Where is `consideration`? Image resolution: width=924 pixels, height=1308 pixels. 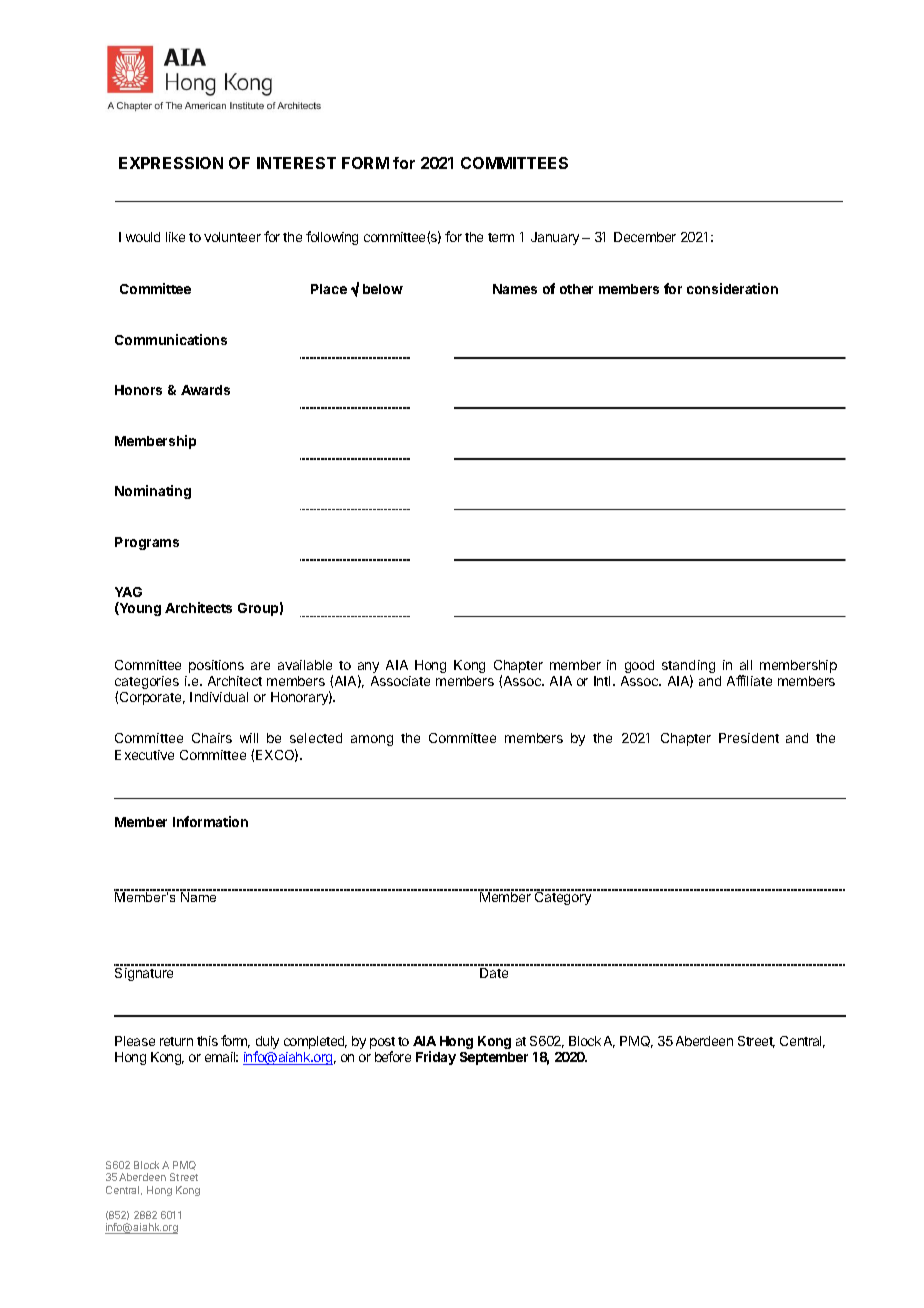 consideration is located at coordinates (732, 288).
